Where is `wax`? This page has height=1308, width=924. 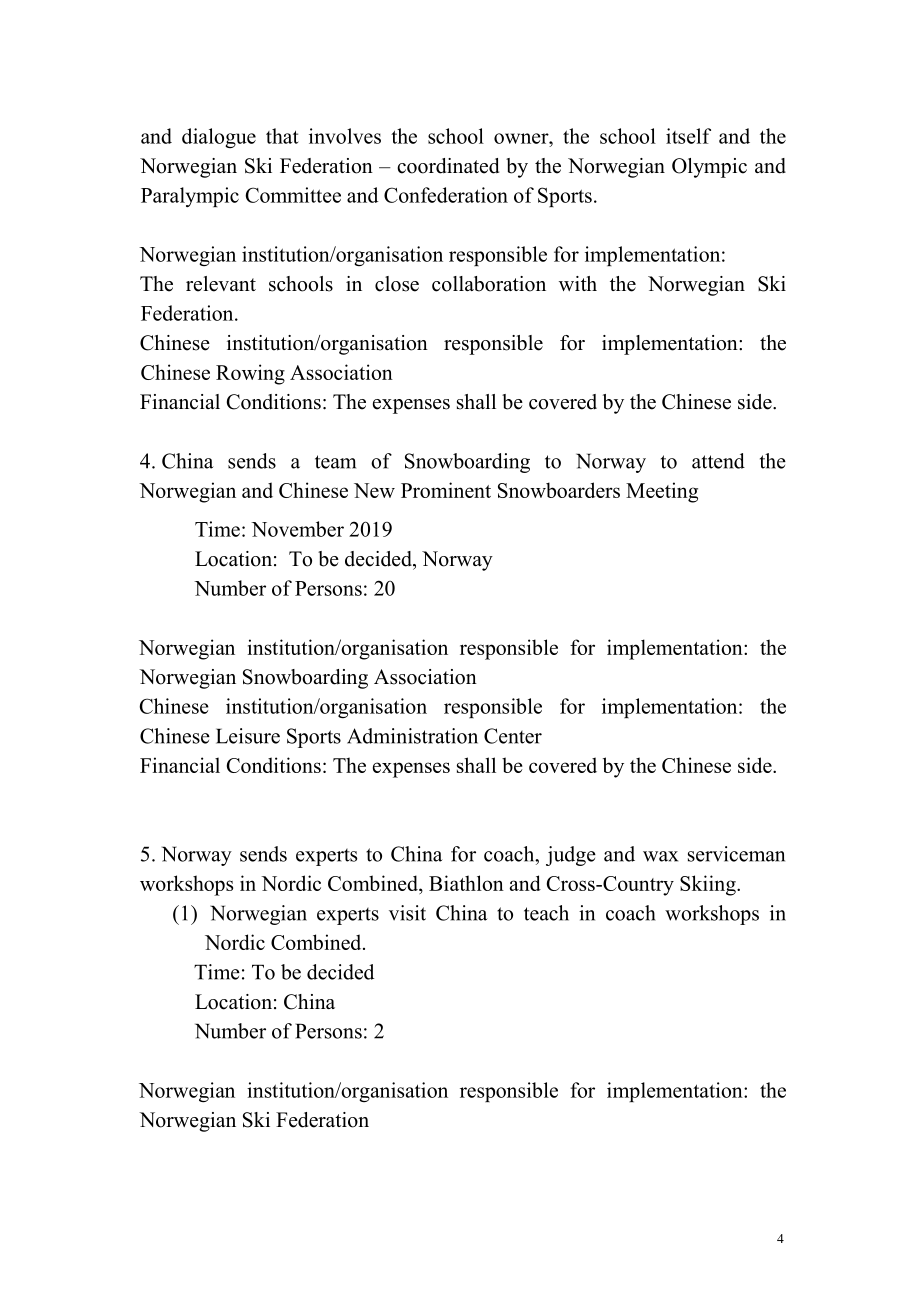 wax is located at coordinates (660, 856).
